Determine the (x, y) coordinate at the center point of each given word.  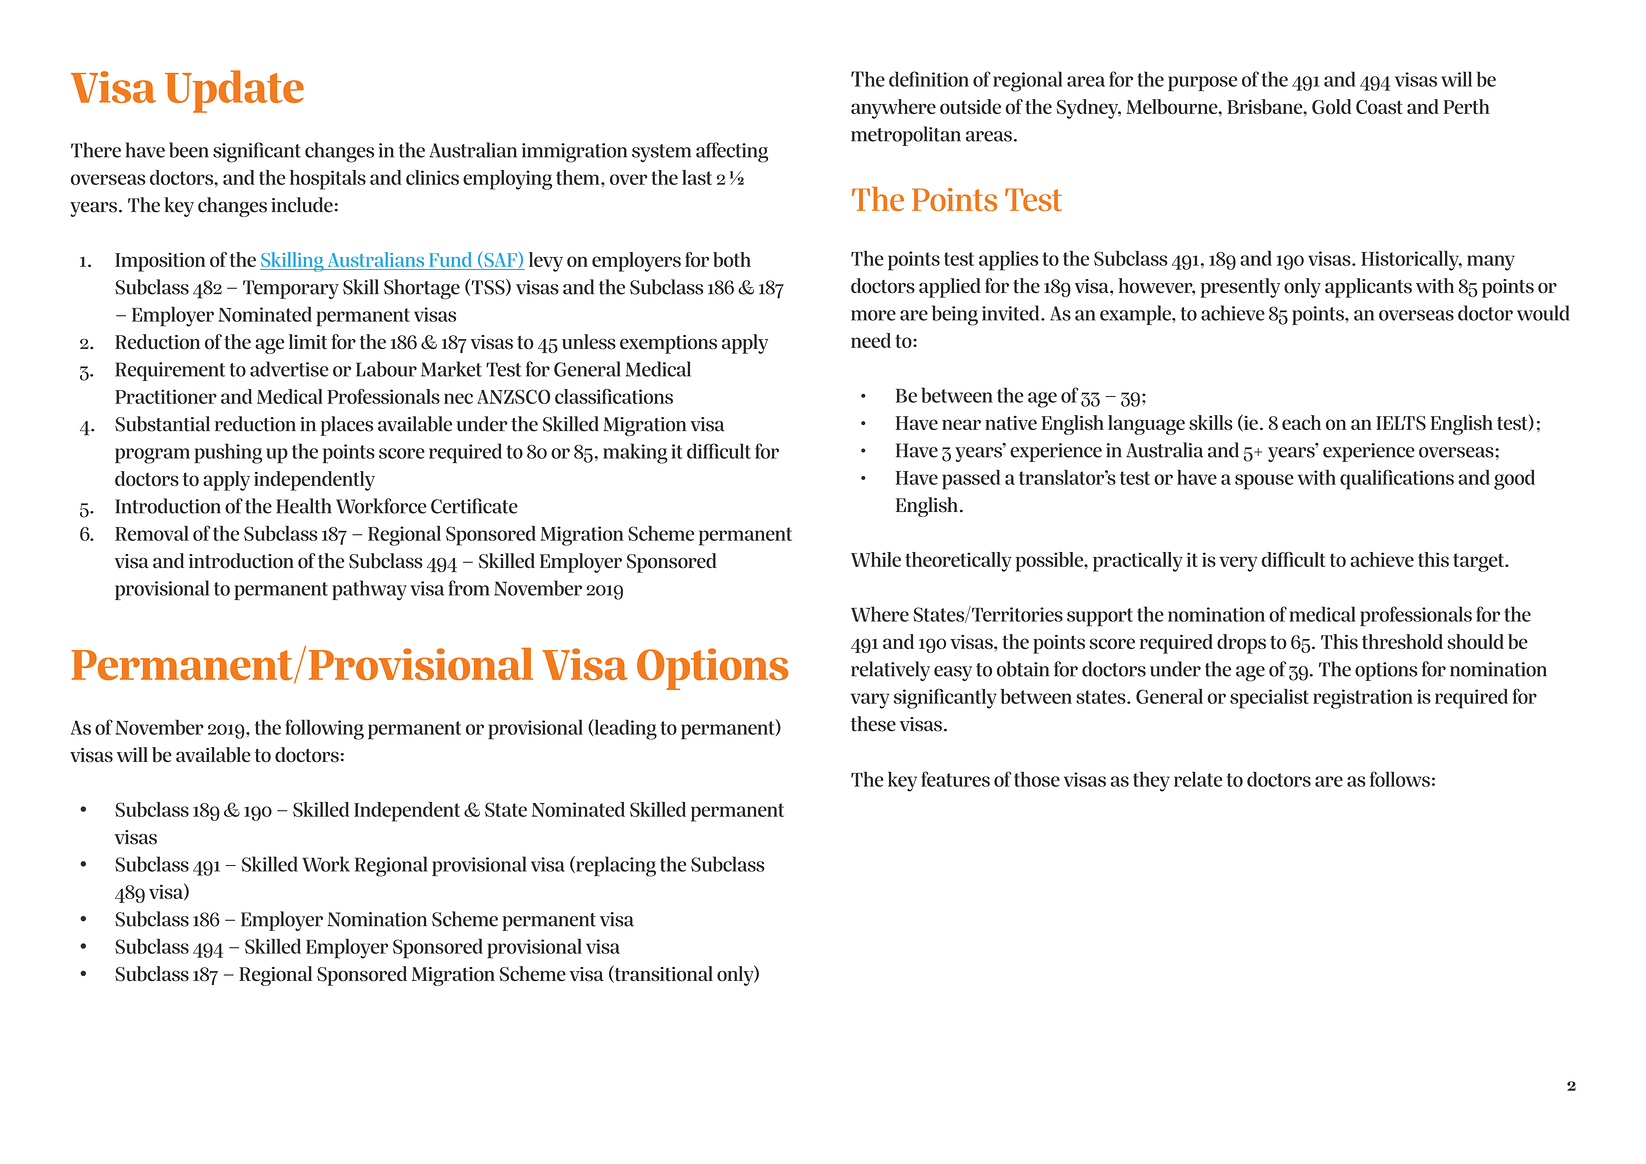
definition (929, 79)
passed (971, 480)
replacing (615, 866)
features (955, 779)
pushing (228, 453)
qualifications (1397, 479)
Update (234, 91)
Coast (1379, 107)
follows (1400, 779)
